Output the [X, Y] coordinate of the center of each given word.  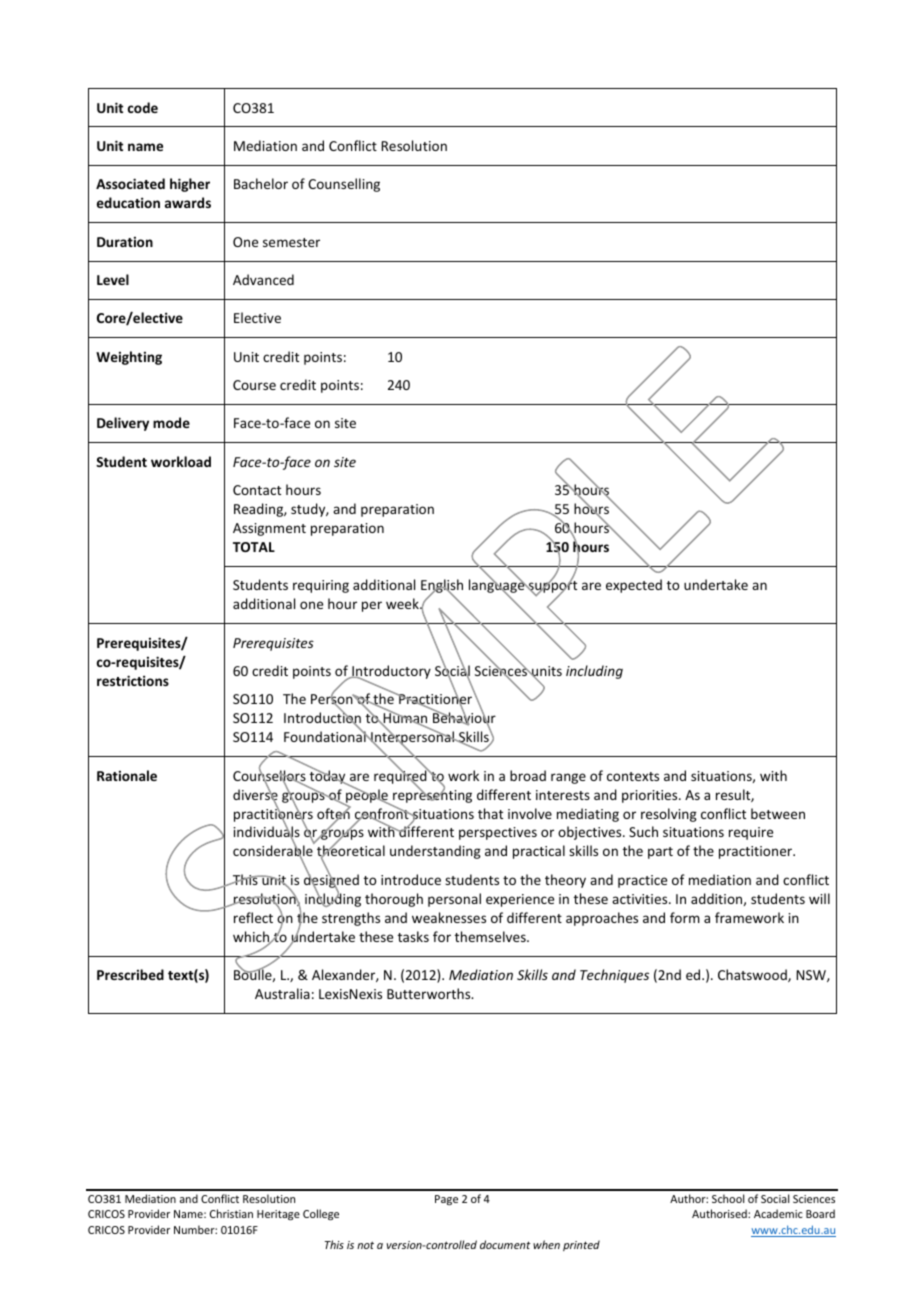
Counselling [344, 185]
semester [291, 242]
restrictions [133, 680]
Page [446, 1200]
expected [634, 586]
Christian [231, 1213]
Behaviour [464, 718]
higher [190, 185]
